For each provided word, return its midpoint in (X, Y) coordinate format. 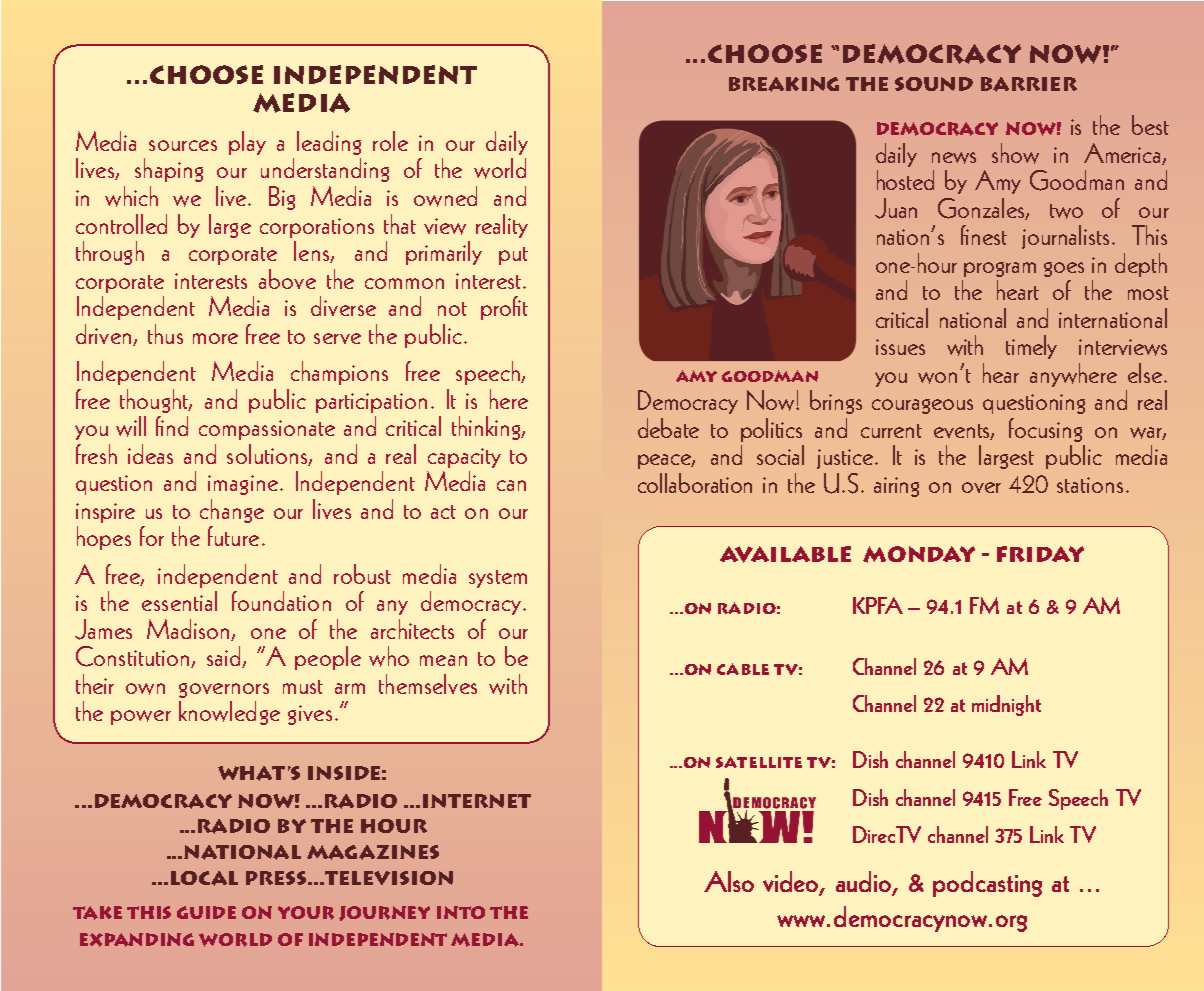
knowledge (229, 713)
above (287, 279)
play (247, 143)
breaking (784, 84)
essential (179, 601)
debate (668, 428)
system (498, 579)
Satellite (759, 762)
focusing (1045, 430)
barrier (1029, 84)
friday (1040, 554)
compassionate (267, 430)
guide (206, 912)
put (513, 256)
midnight (1006, 705)
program (1000, 269)
